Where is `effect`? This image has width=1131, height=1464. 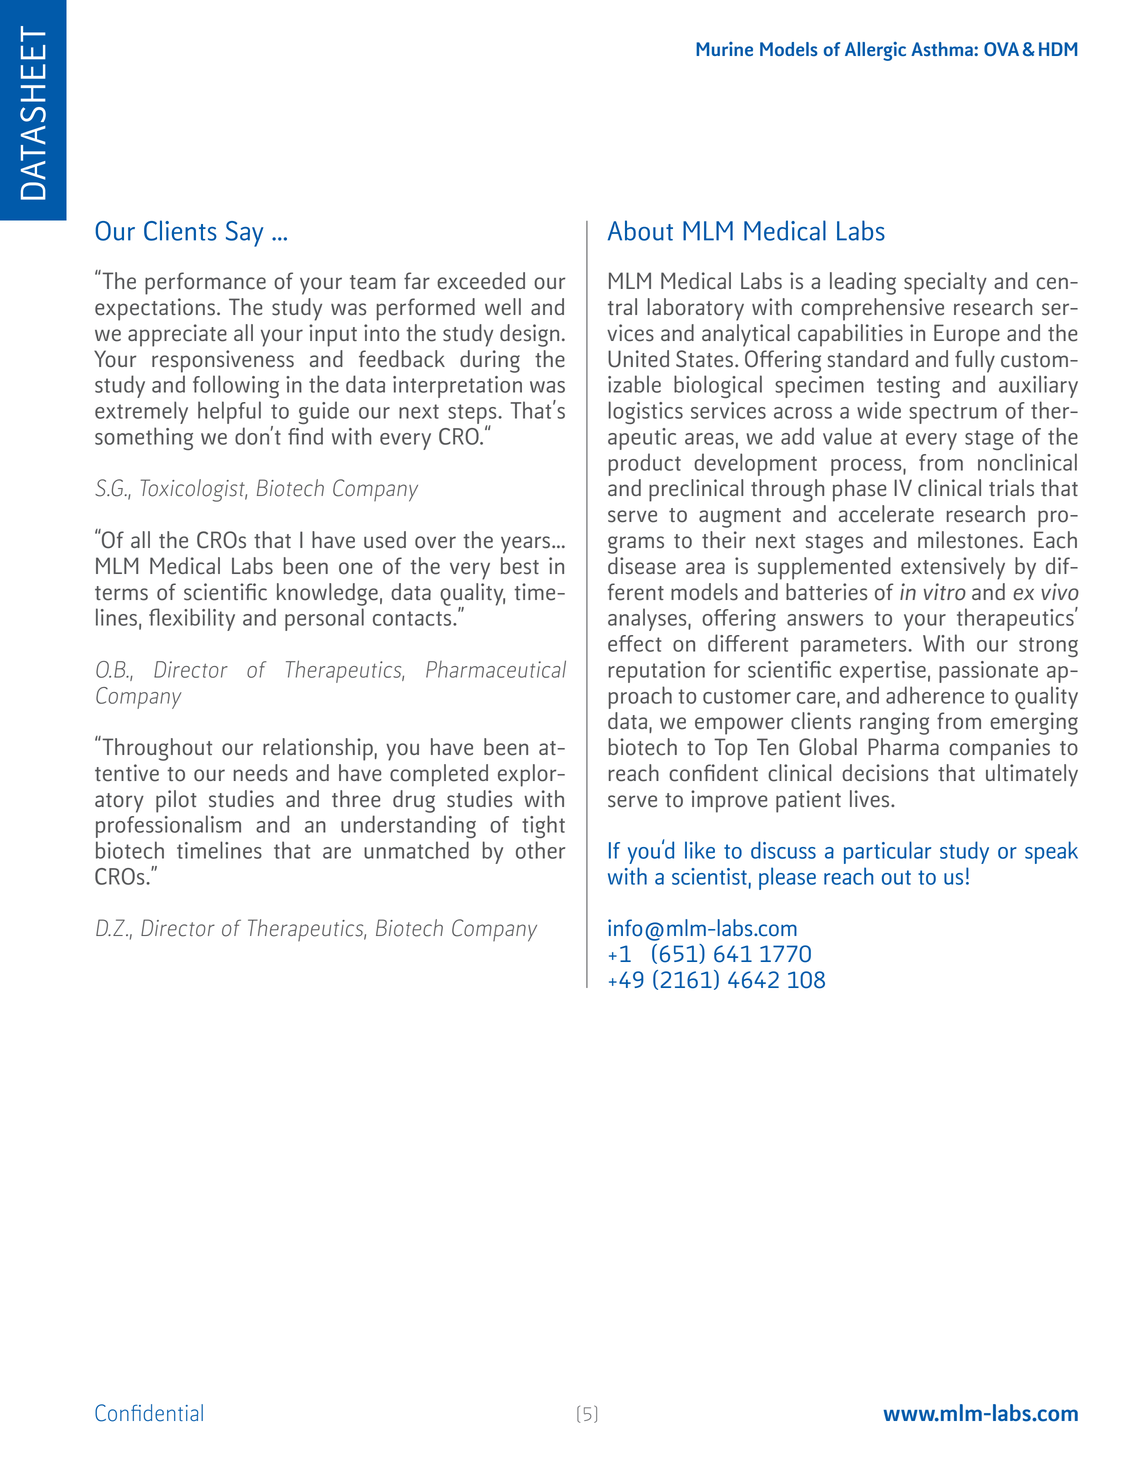
effect is located at coordinates (635, 643).
